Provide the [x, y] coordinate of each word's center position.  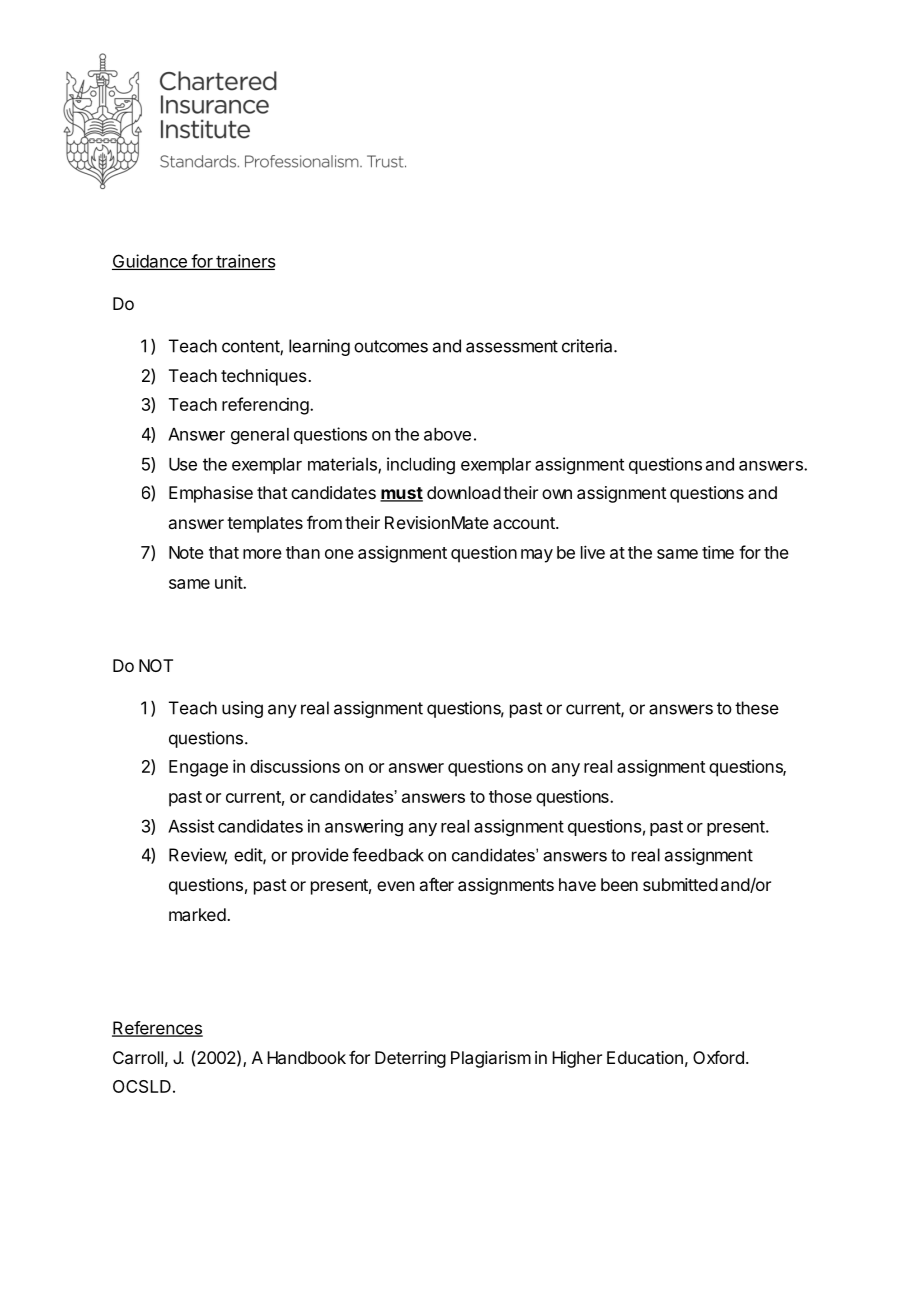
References [157, 1029]
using [242, 709]
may [537, 556]
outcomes [391, 346]
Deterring [410, 1059]
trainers [245, 262]
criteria [588, 346]
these [757, 708]
